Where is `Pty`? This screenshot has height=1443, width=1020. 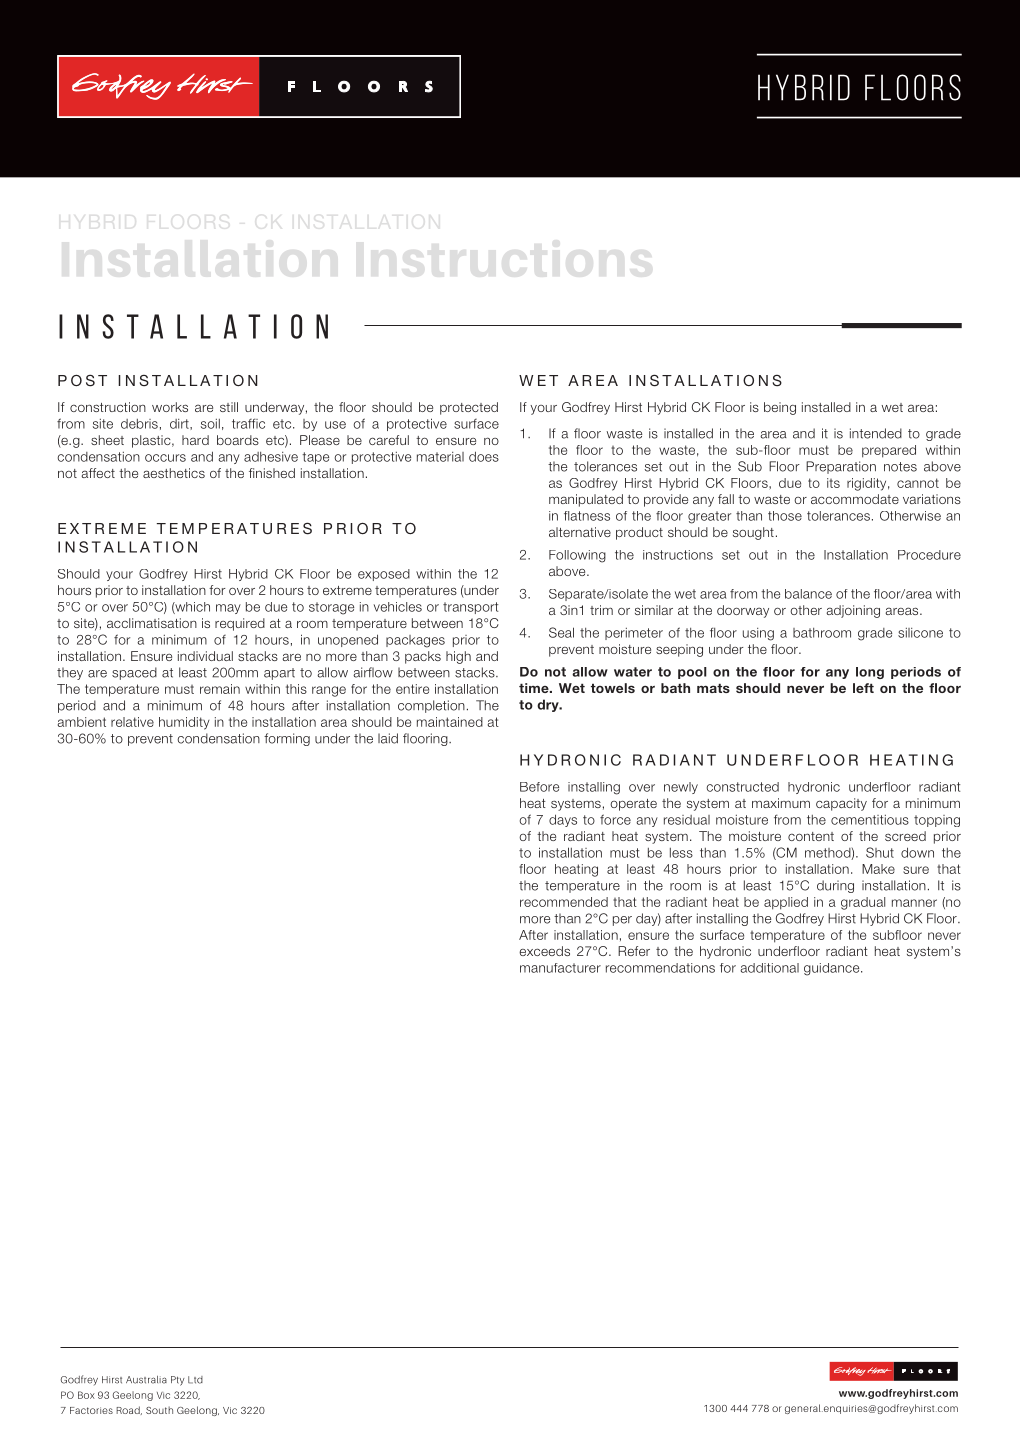 Pty is located at coordinates (178, 1381).
